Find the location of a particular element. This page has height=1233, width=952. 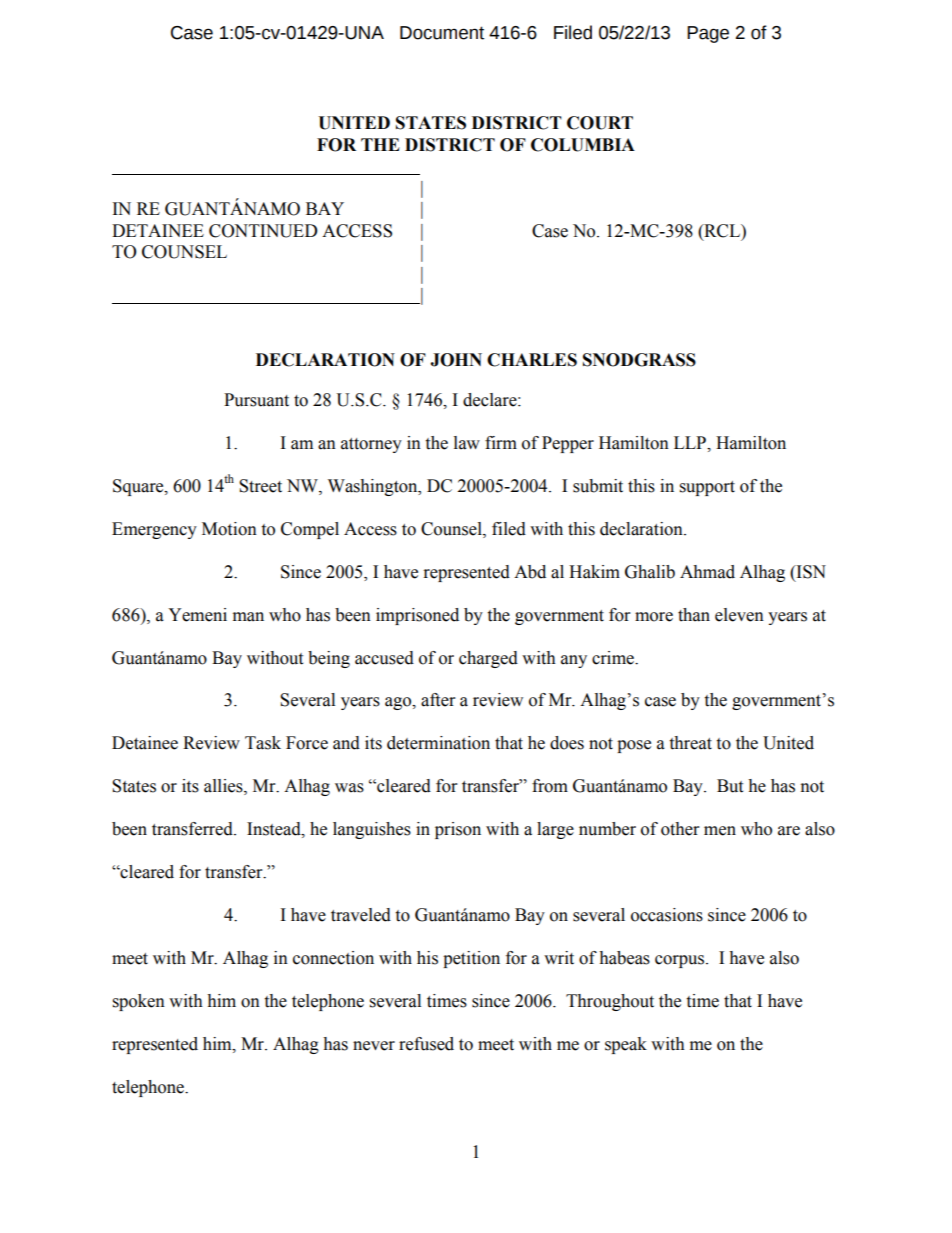

Pursuant is located at coordinates (256, 400).
